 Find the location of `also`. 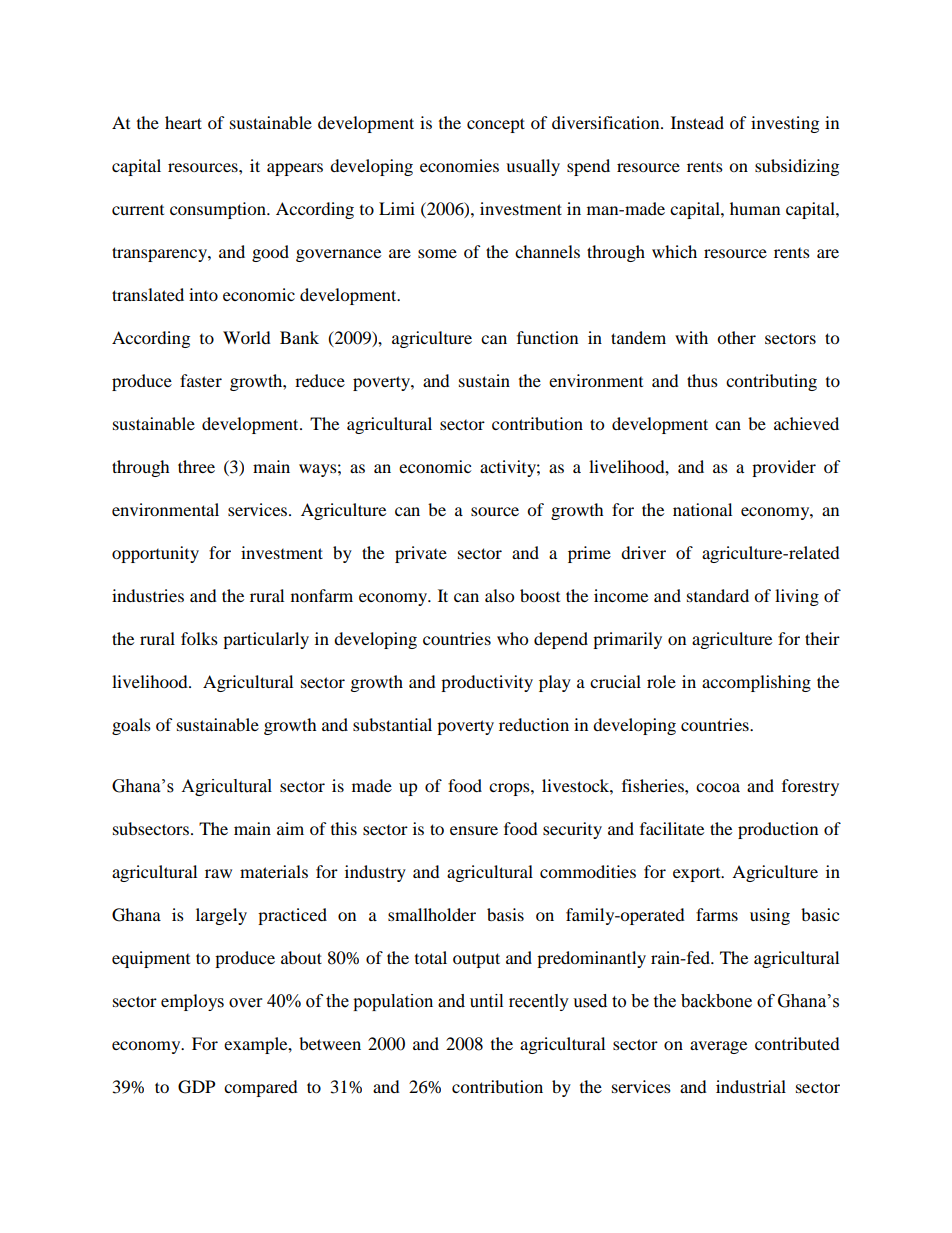

also is located at coordinates (499, 595).
